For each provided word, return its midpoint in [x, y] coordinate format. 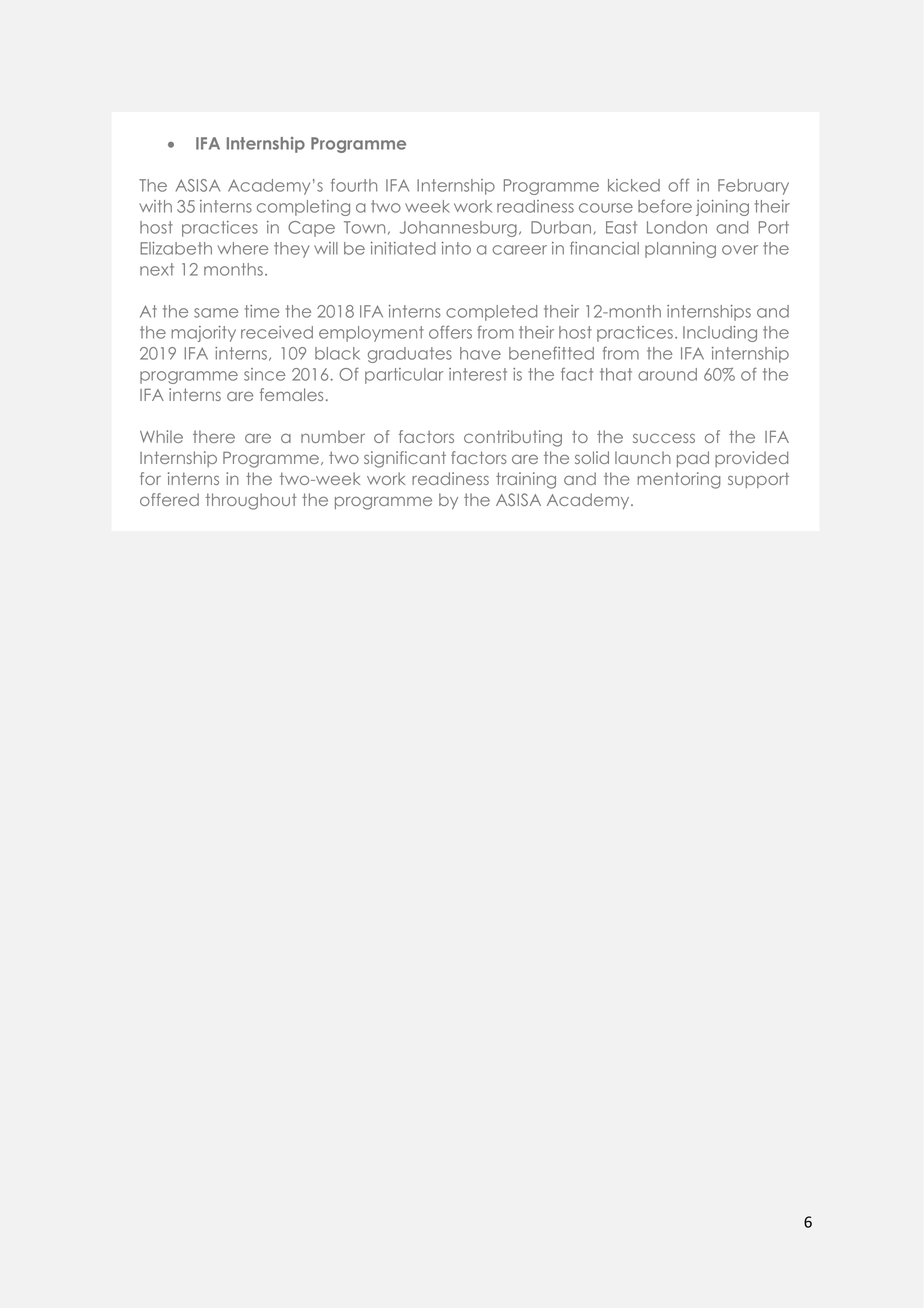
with [155, 206]
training [526, 480]
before [665, 206]
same [216, 313]
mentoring [679, 480]
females [291, 394]
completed [491, 313]
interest [478, 374]
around [667, 374]
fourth [354, 185]
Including [720, 334]
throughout [251, 501]
